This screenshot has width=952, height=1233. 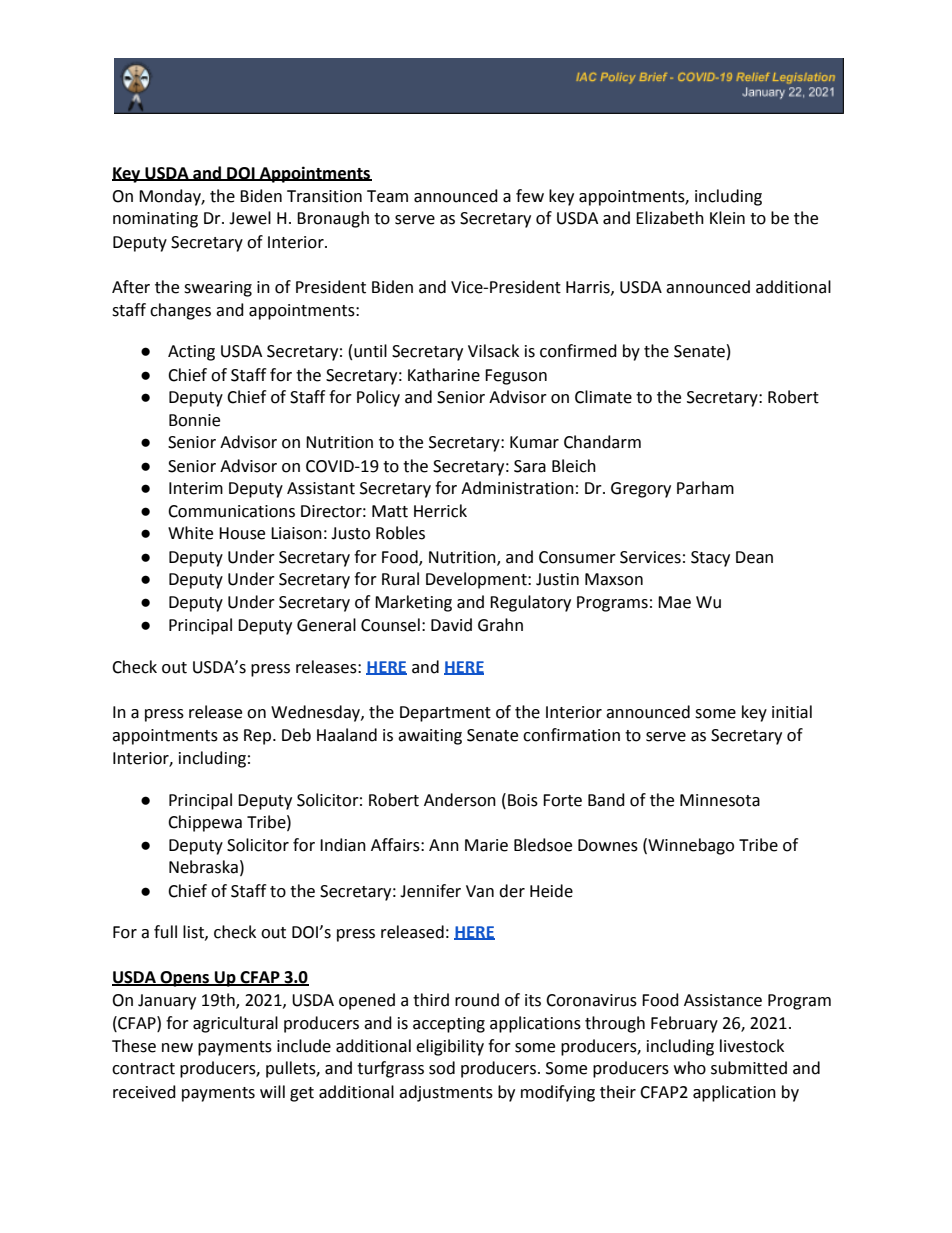 What do you see at coordinates (194, 420) in the screenshot?
I see `Bonnie` at bounding box center [194, 420].
